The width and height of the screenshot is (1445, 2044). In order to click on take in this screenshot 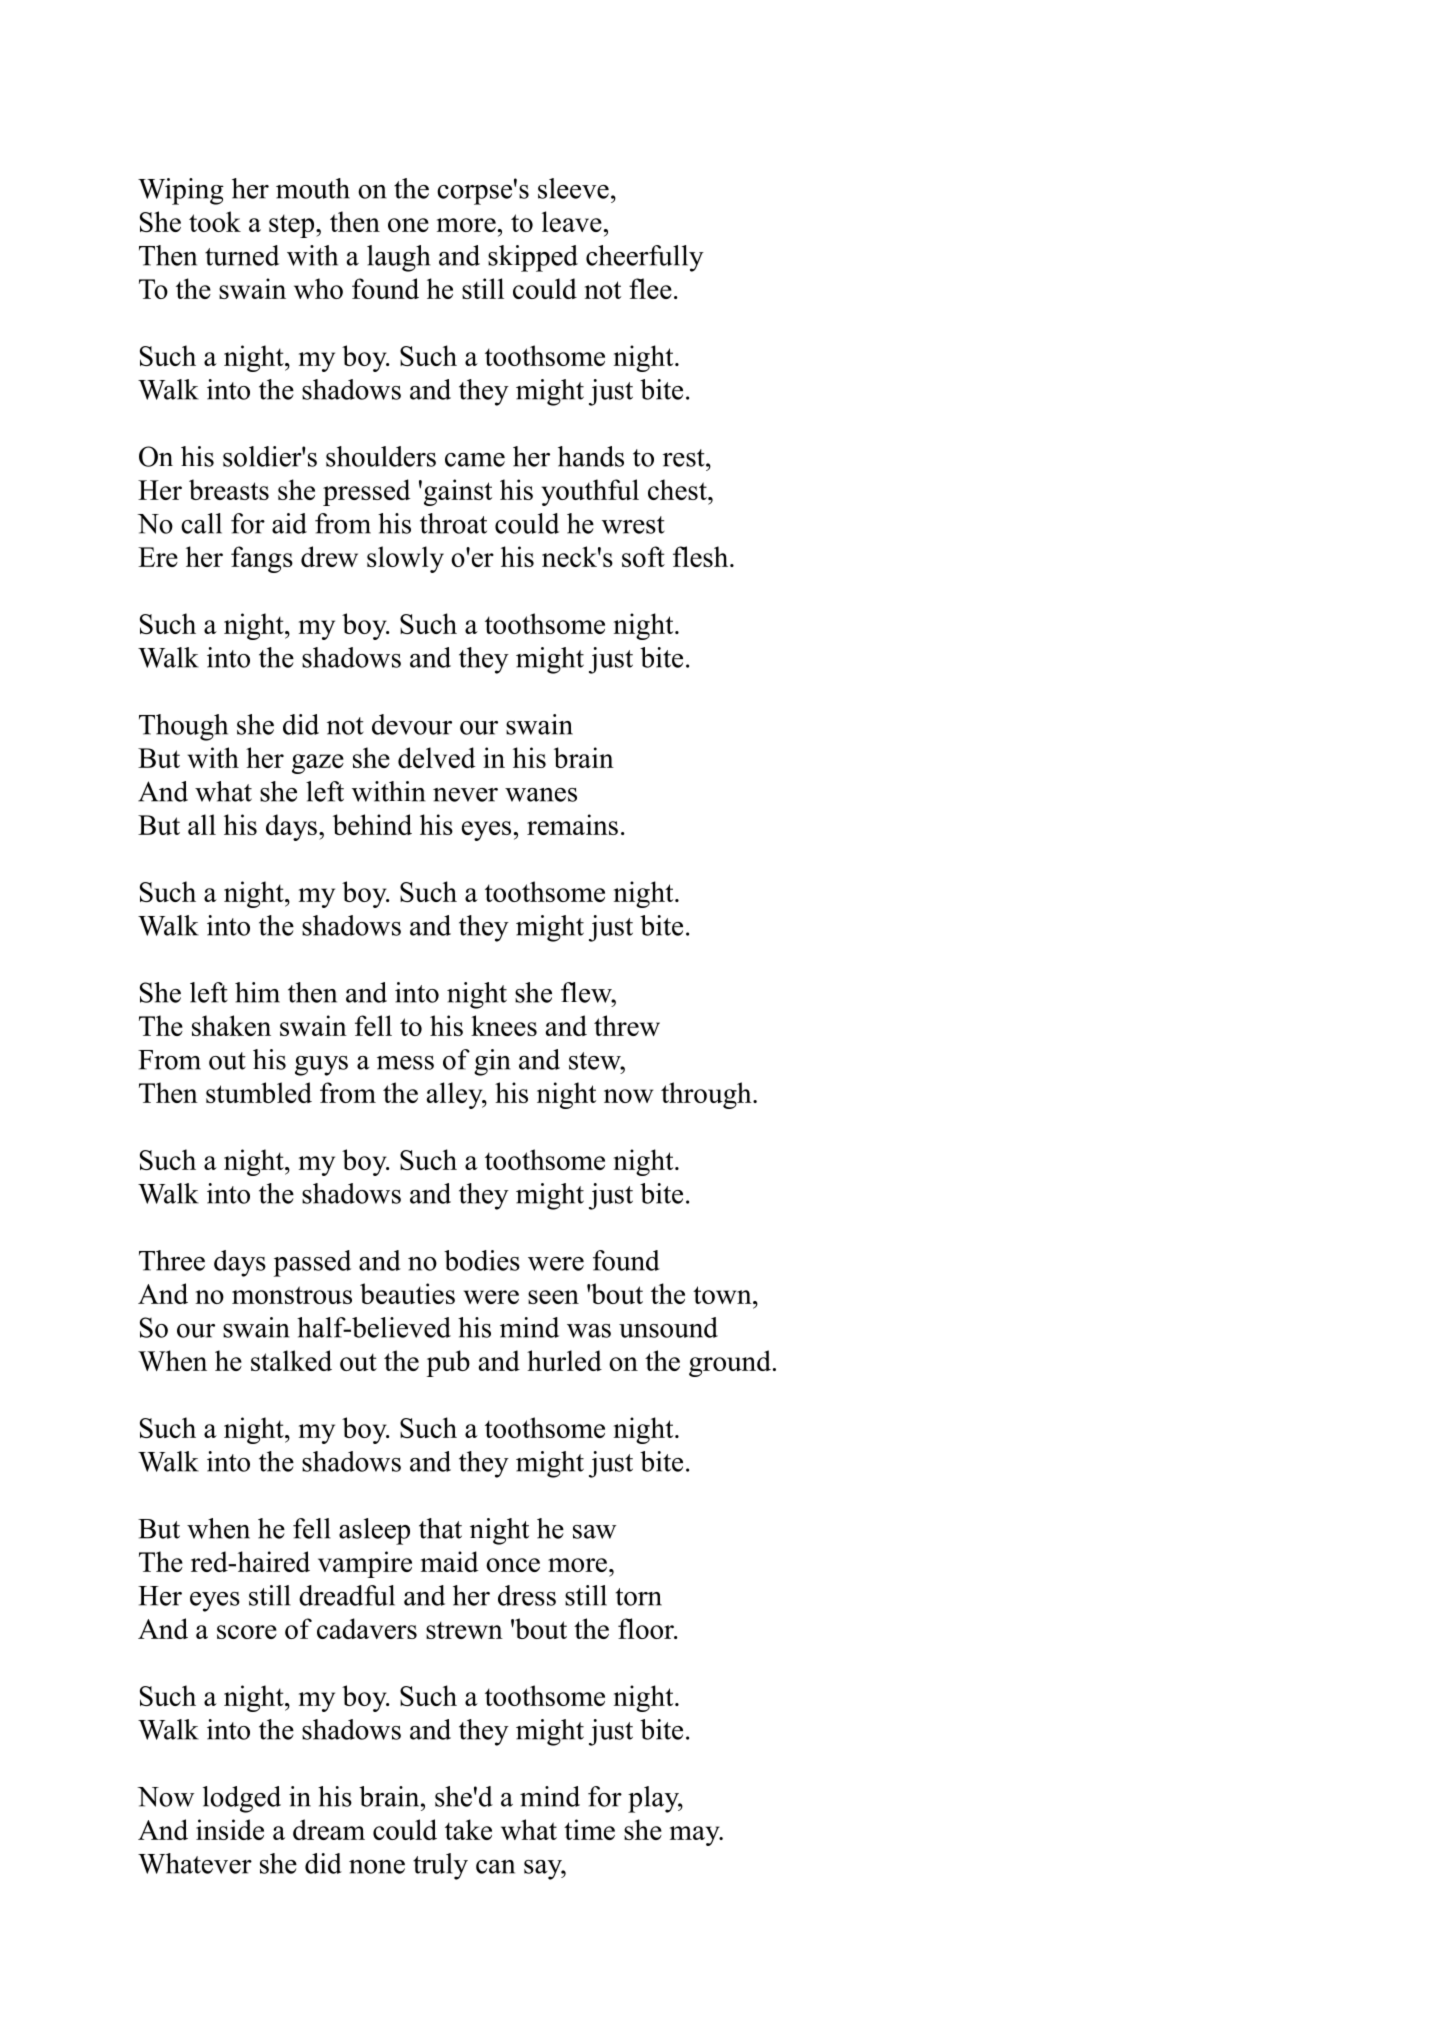, I will do `click(468, 1829)`.
